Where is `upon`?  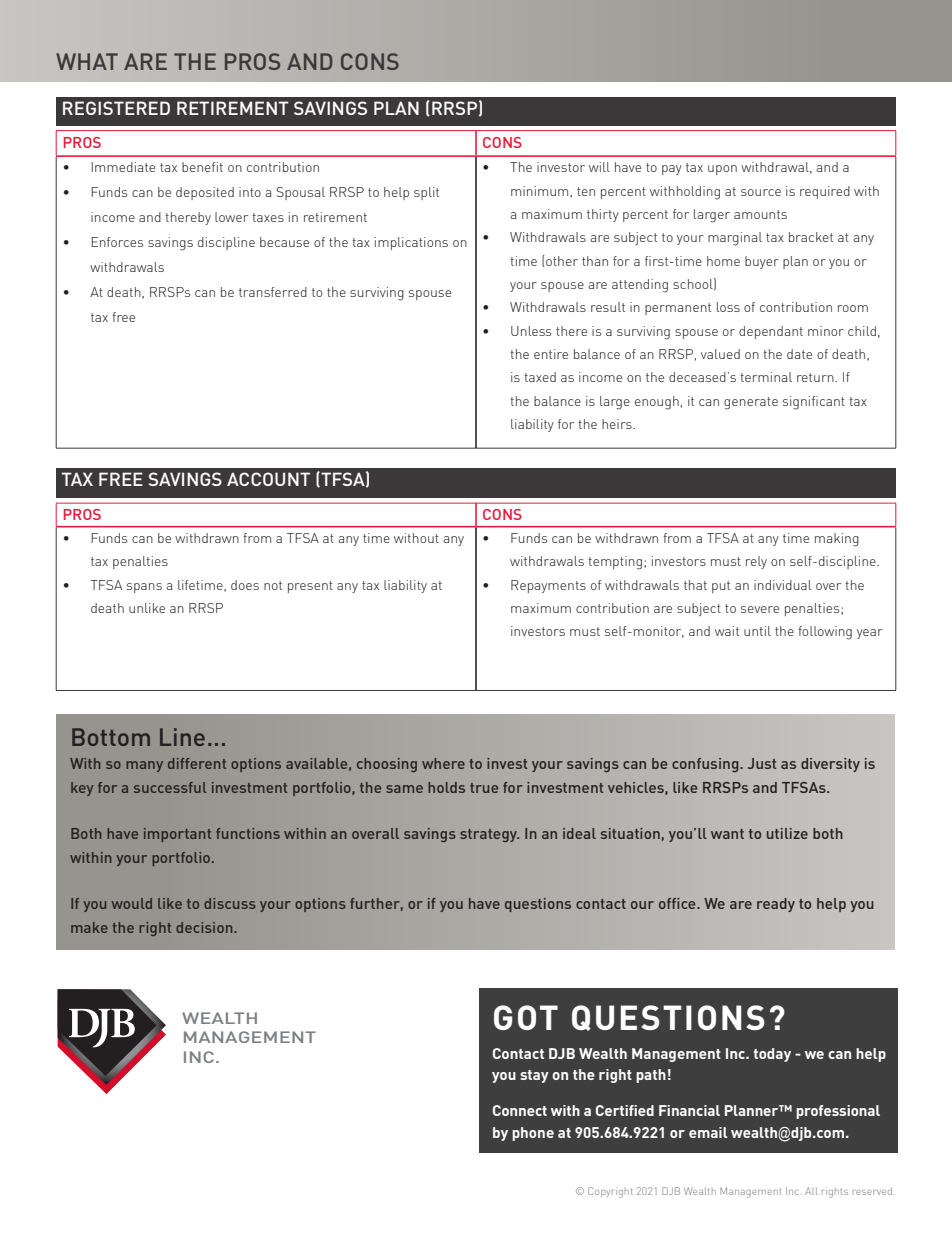
upon is located at coordinates (722, 170).
